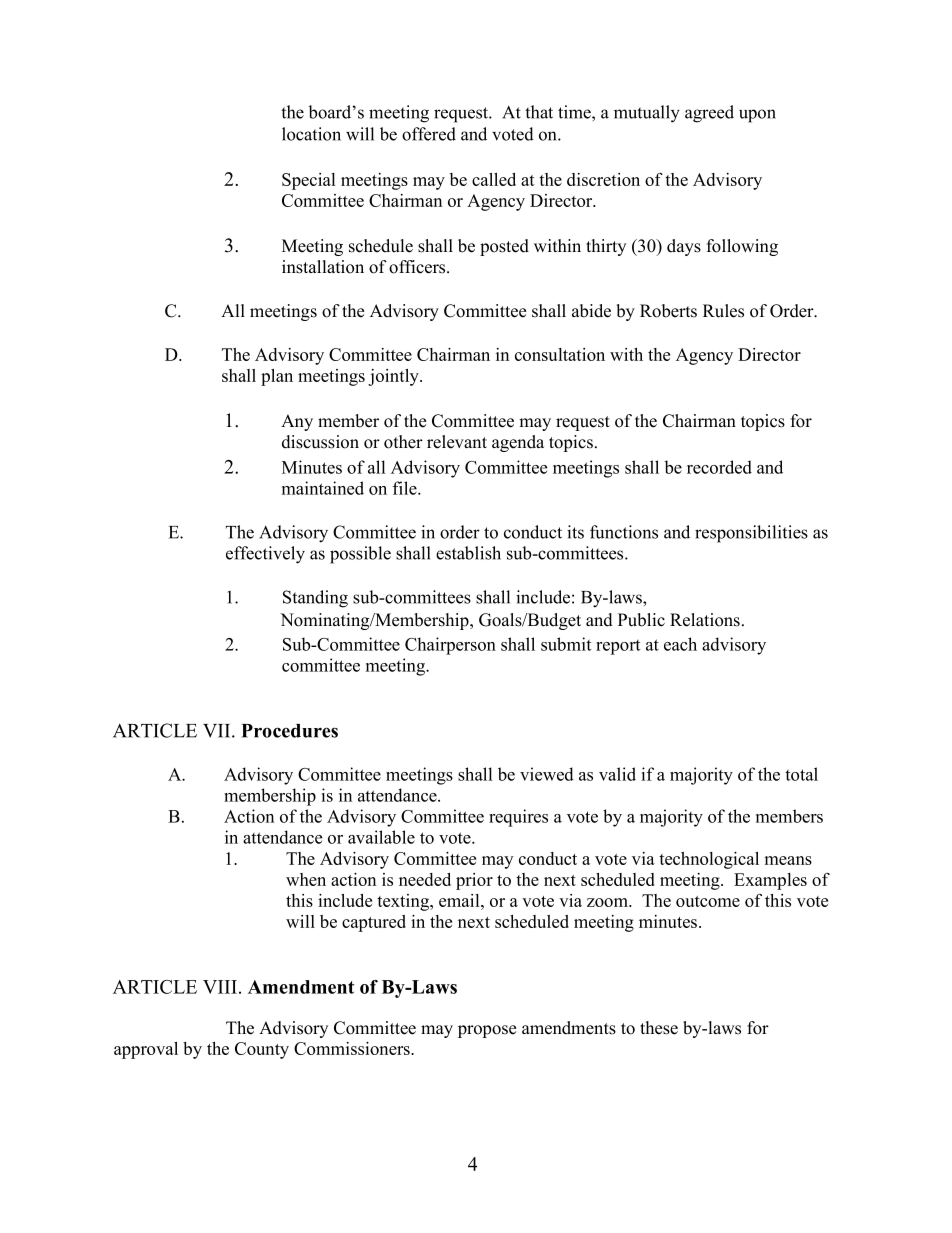 The width and height of the image is (952, 1233). I want to click on County, so click(262, 1050).
